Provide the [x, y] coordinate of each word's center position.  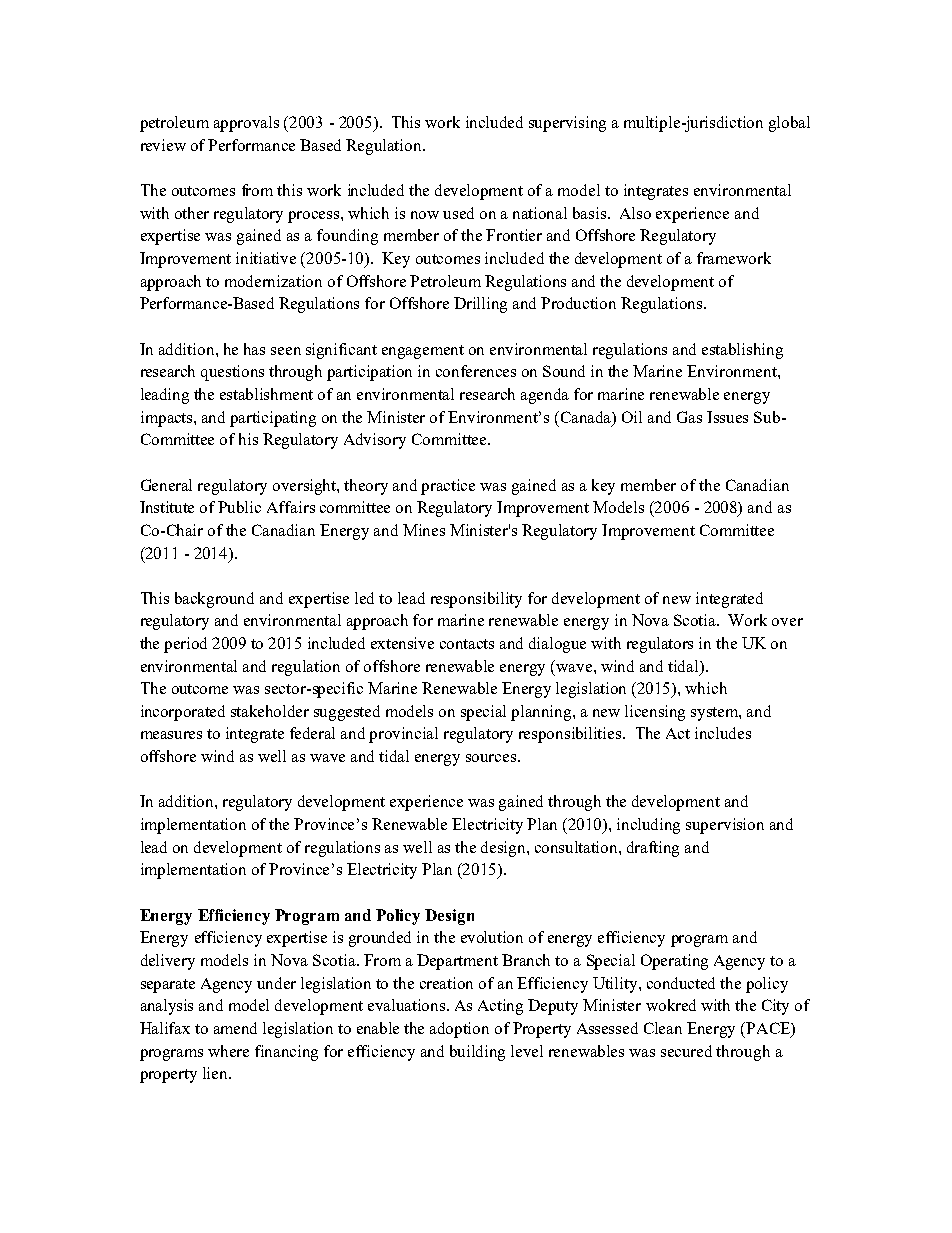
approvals [246, 124]
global [789, 124]
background [214, 600]
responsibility [476, 600]
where [228, 1051]
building [477, 1053]
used [458, 213]
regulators [660, 645]
